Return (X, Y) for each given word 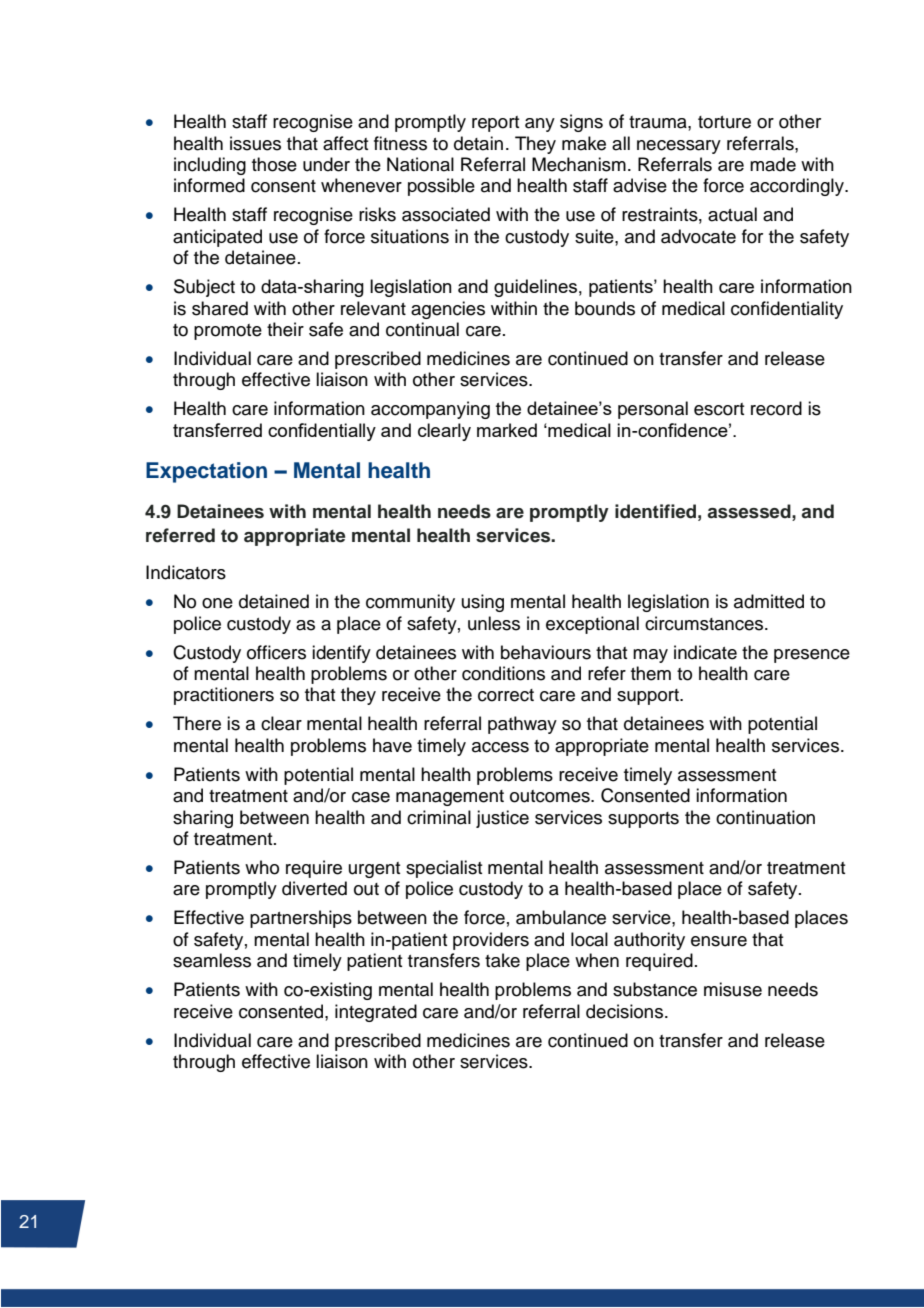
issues (255, 143)
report (495, 124)
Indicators (186, 572)
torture (724, 122)
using (483, 603)
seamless (212, 960)
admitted (769, 601)
